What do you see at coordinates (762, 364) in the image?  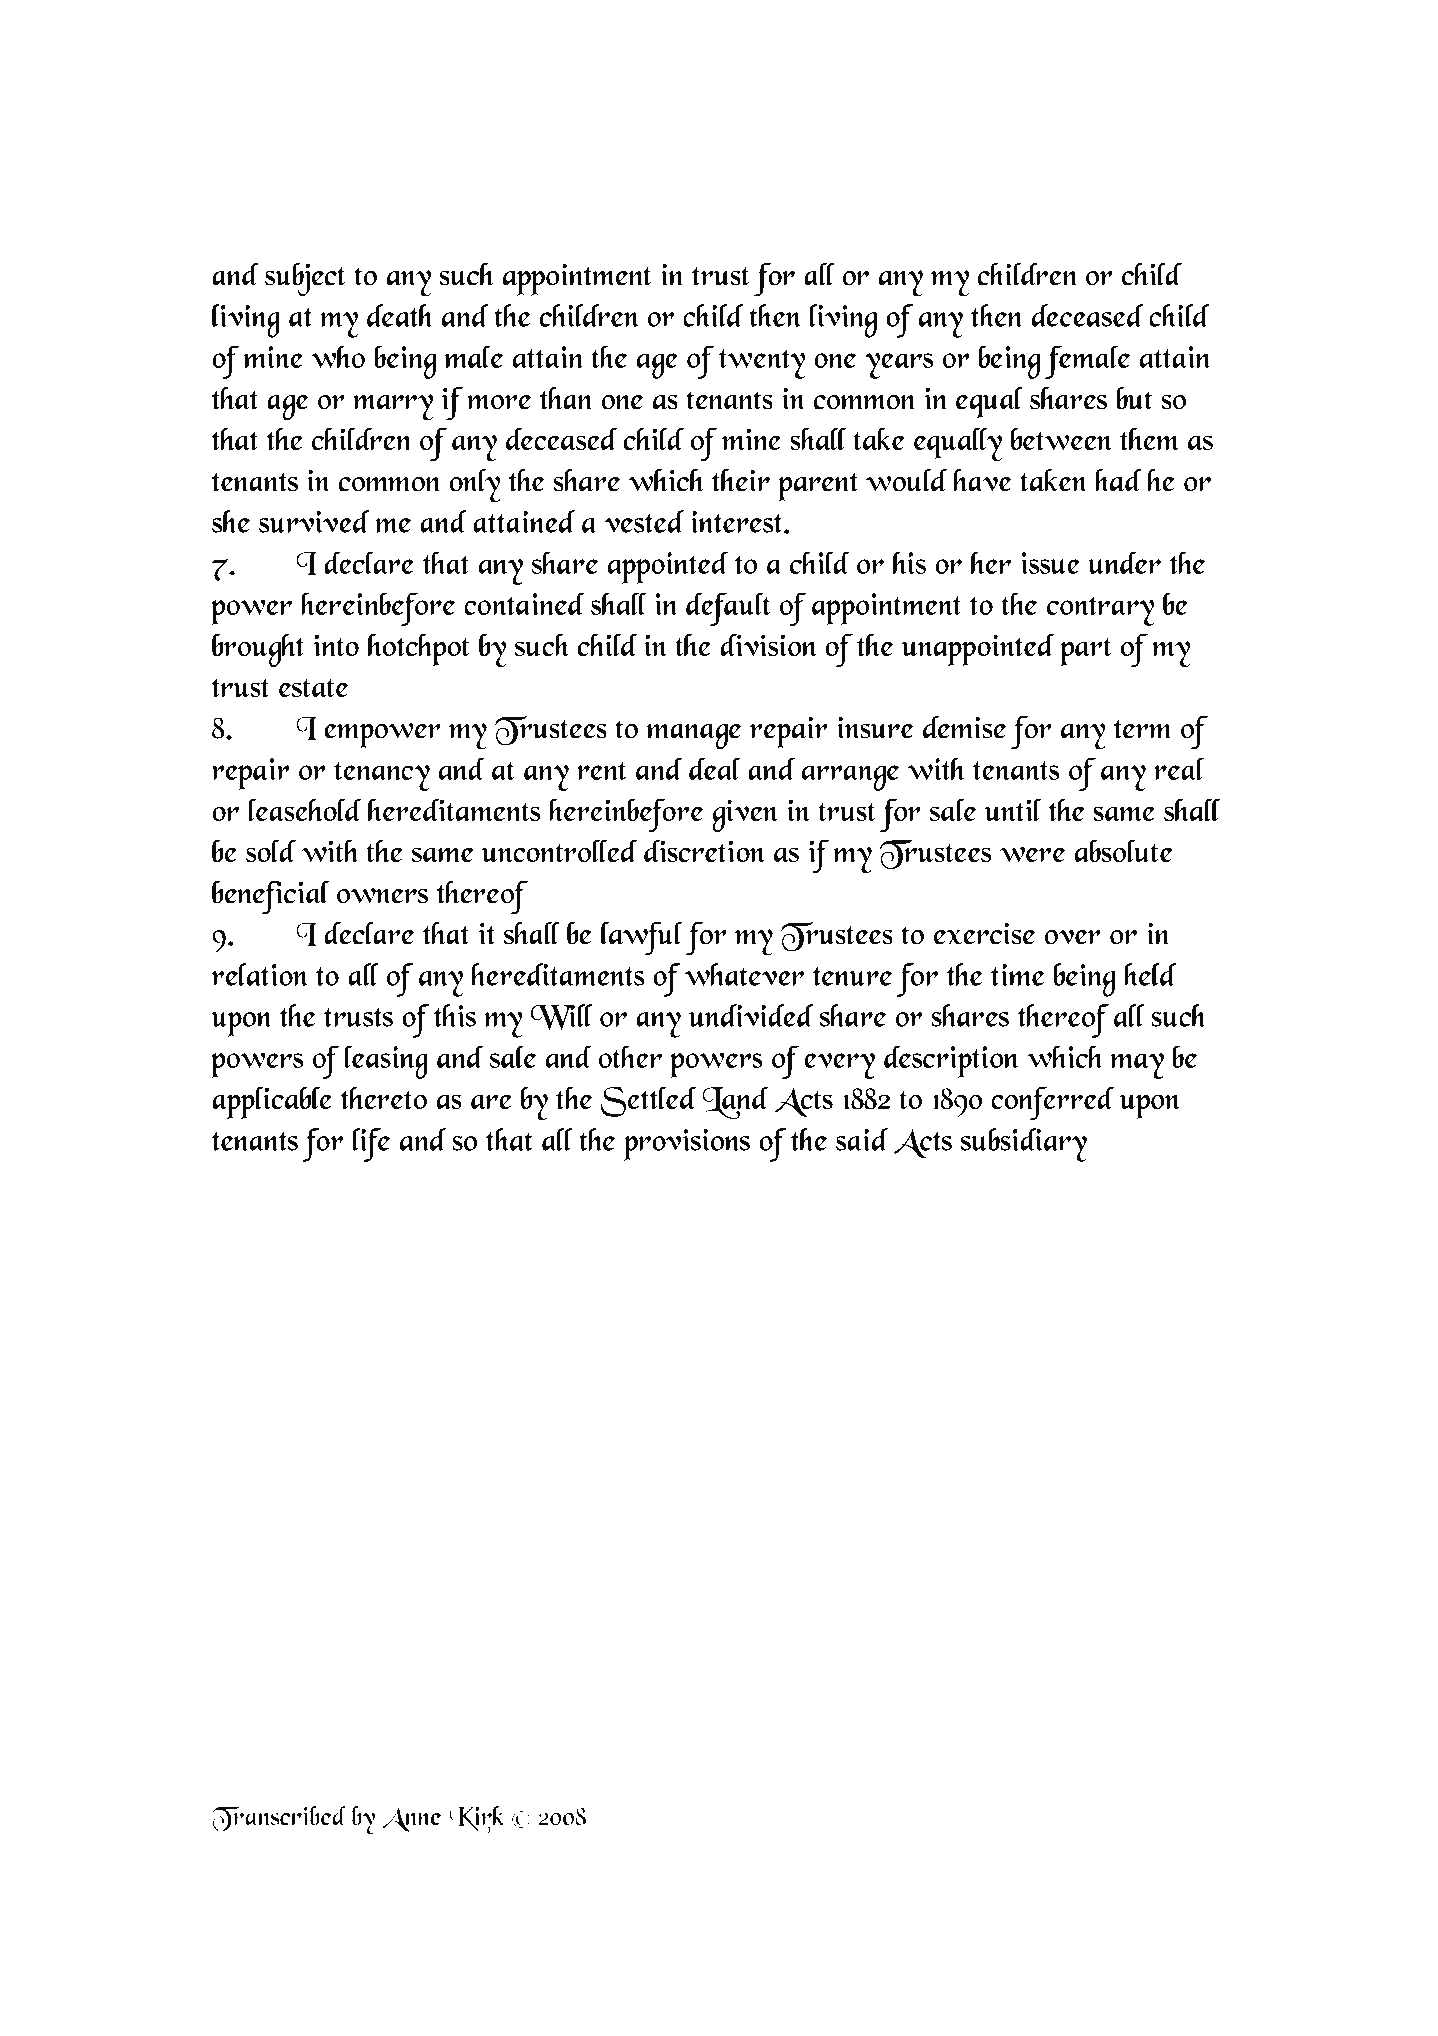 I see `twenty` at bounding box center [762, 364].
